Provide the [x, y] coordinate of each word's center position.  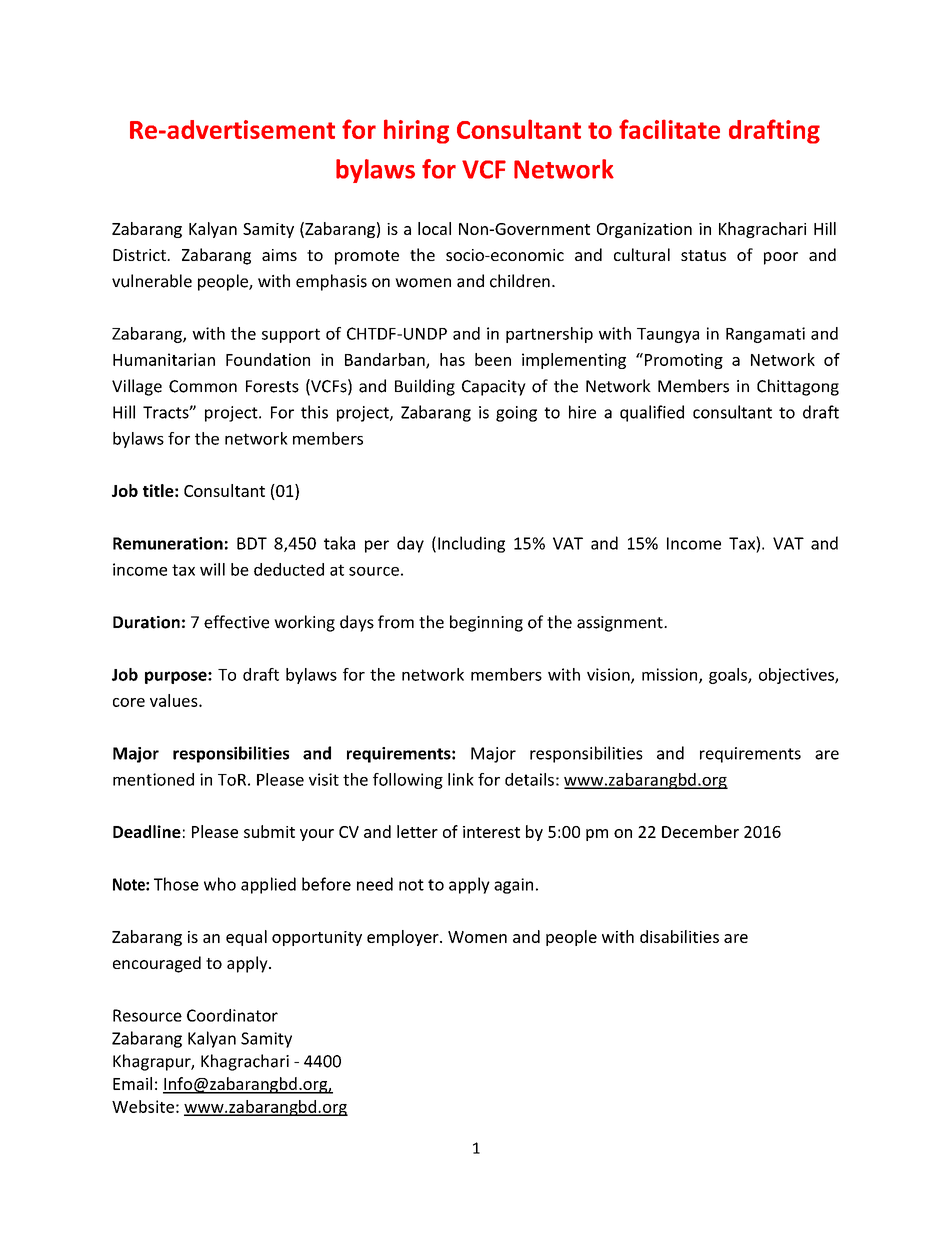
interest [491, 832]
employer [404, 938]
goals [729, 676]
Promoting [682, 361]
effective [236, 622]
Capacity [494, 388]
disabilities [679, 936]
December [700, 831]
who [220, 884]
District [140, 255]
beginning [486, 623]
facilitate [669, 129]
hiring [416, 131]
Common [203, 386]
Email [132, 1083]
